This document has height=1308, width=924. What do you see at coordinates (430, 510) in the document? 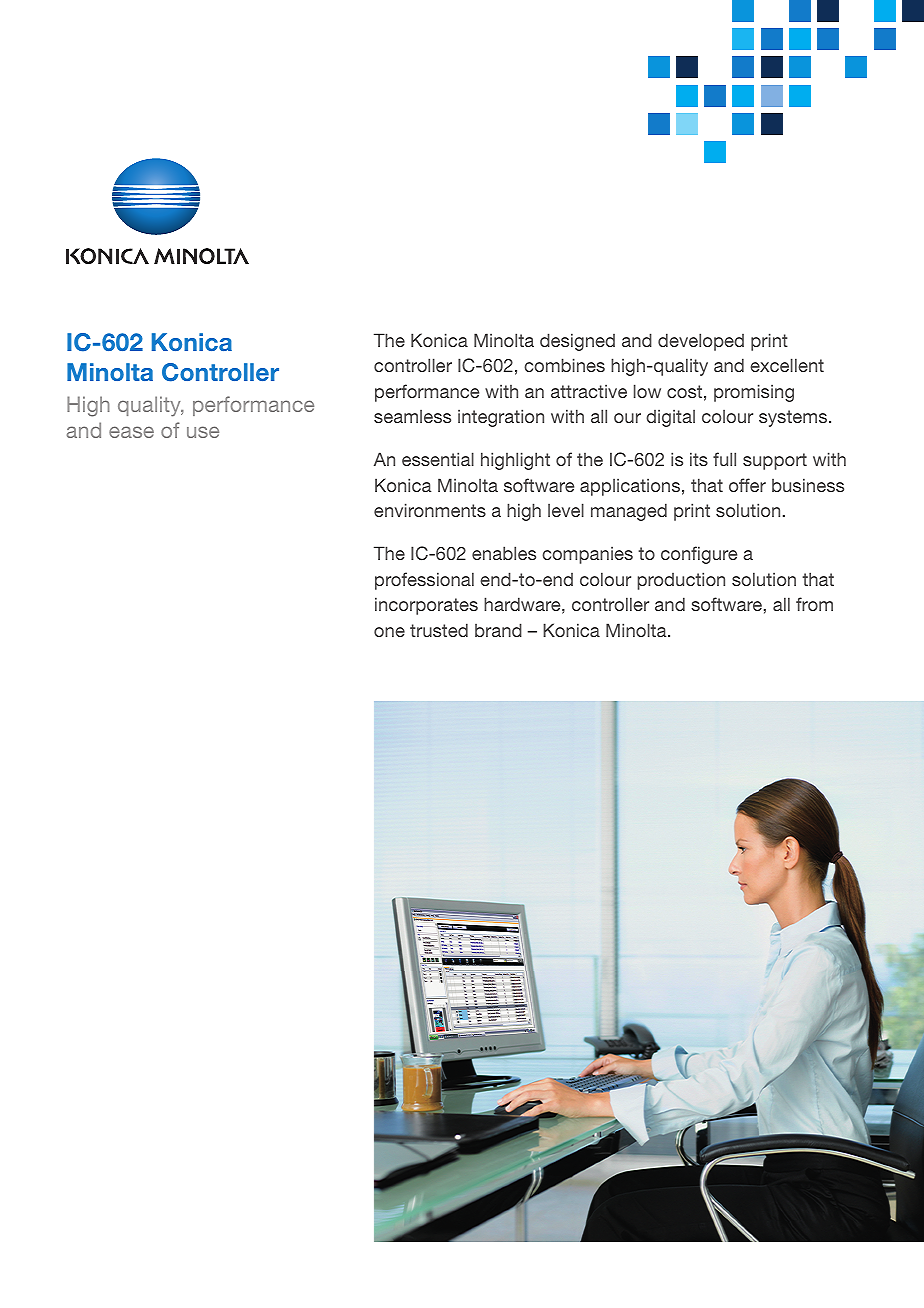
I see `environments` at bounding box center [430, 510].
